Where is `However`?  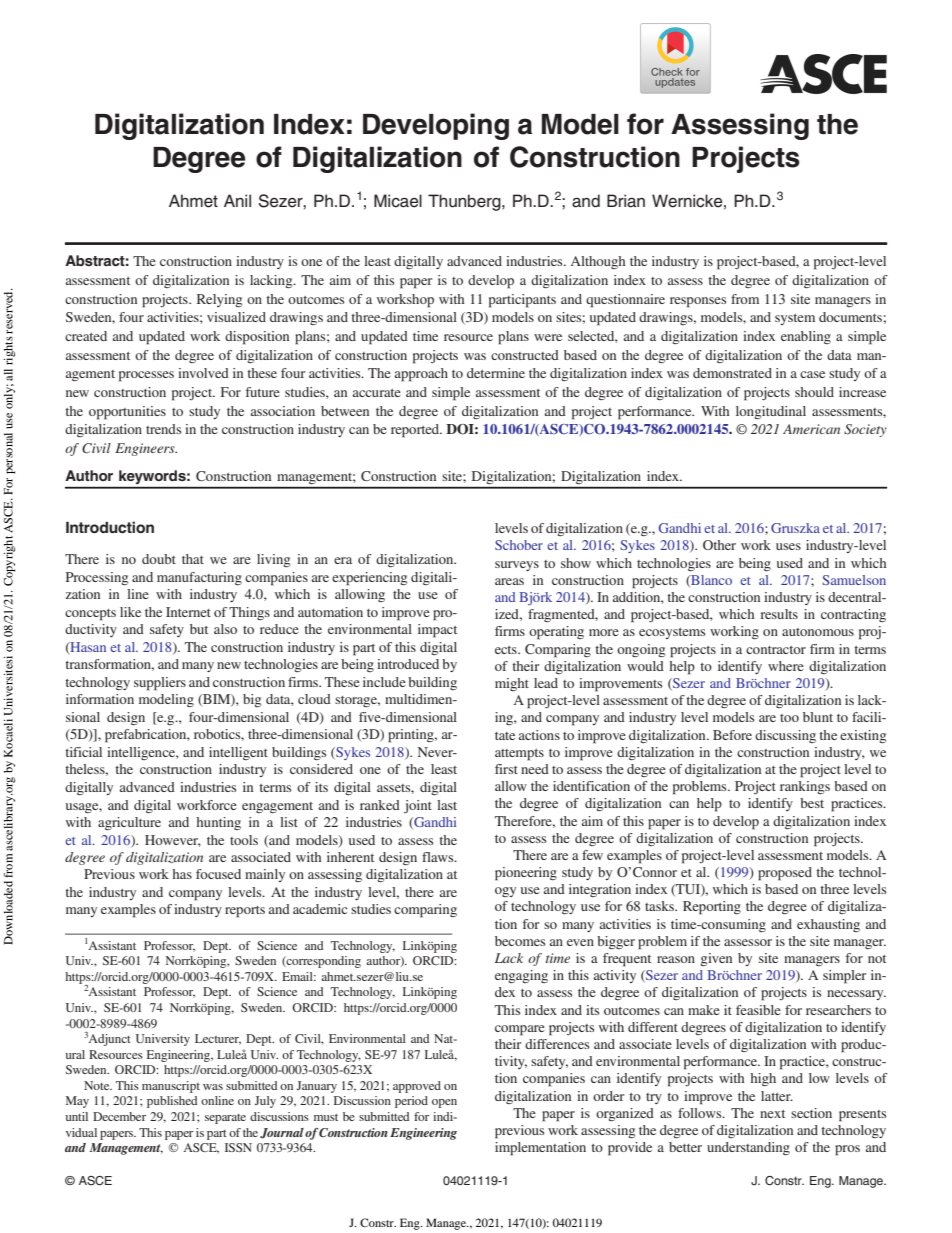 However is located at coordinates (173, 841).
